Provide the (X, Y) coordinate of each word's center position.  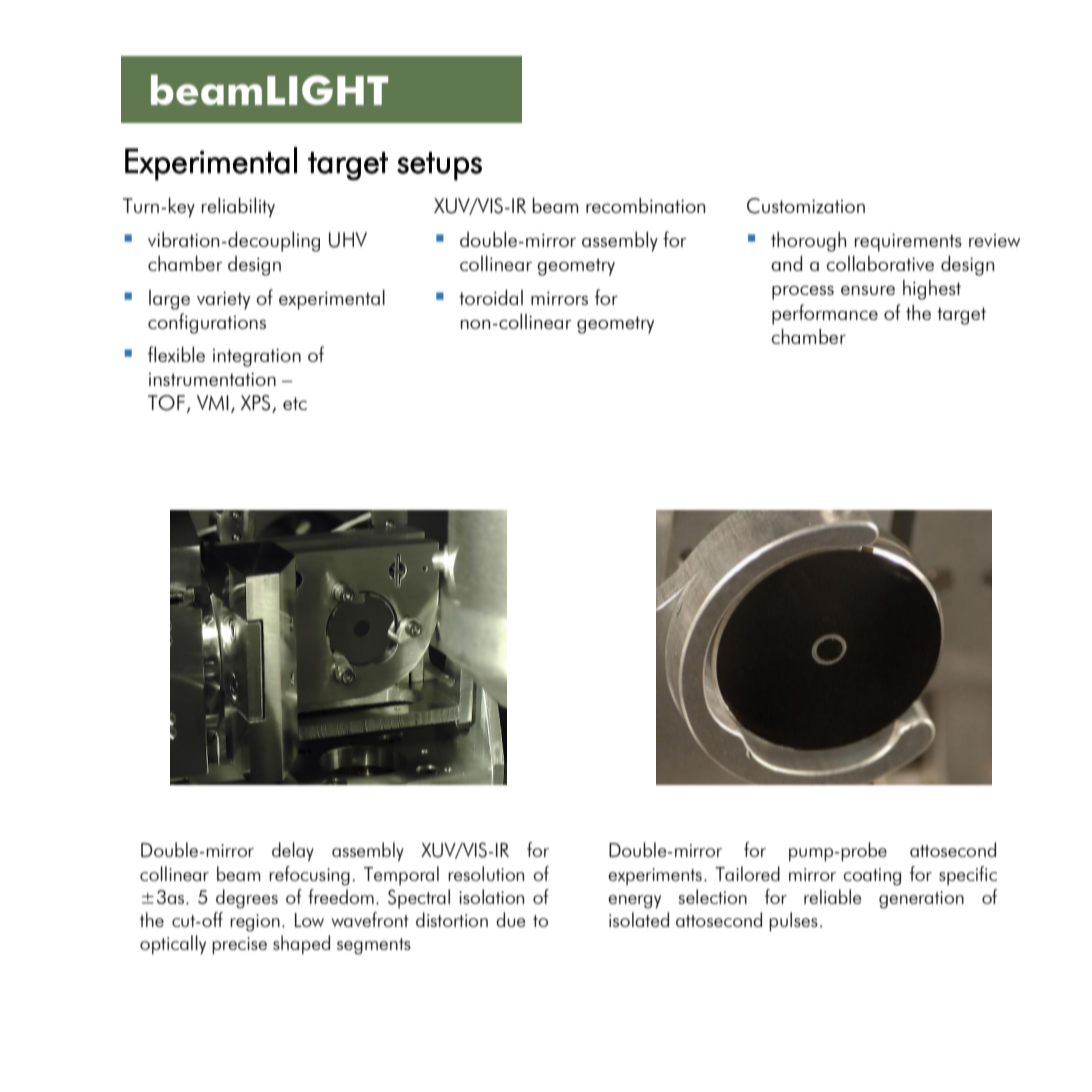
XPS (257, 404)
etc (295, 403)
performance (825, 314)
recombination (645, 205)
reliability (238, 207)
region (255, 923)
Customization (806, 206)
